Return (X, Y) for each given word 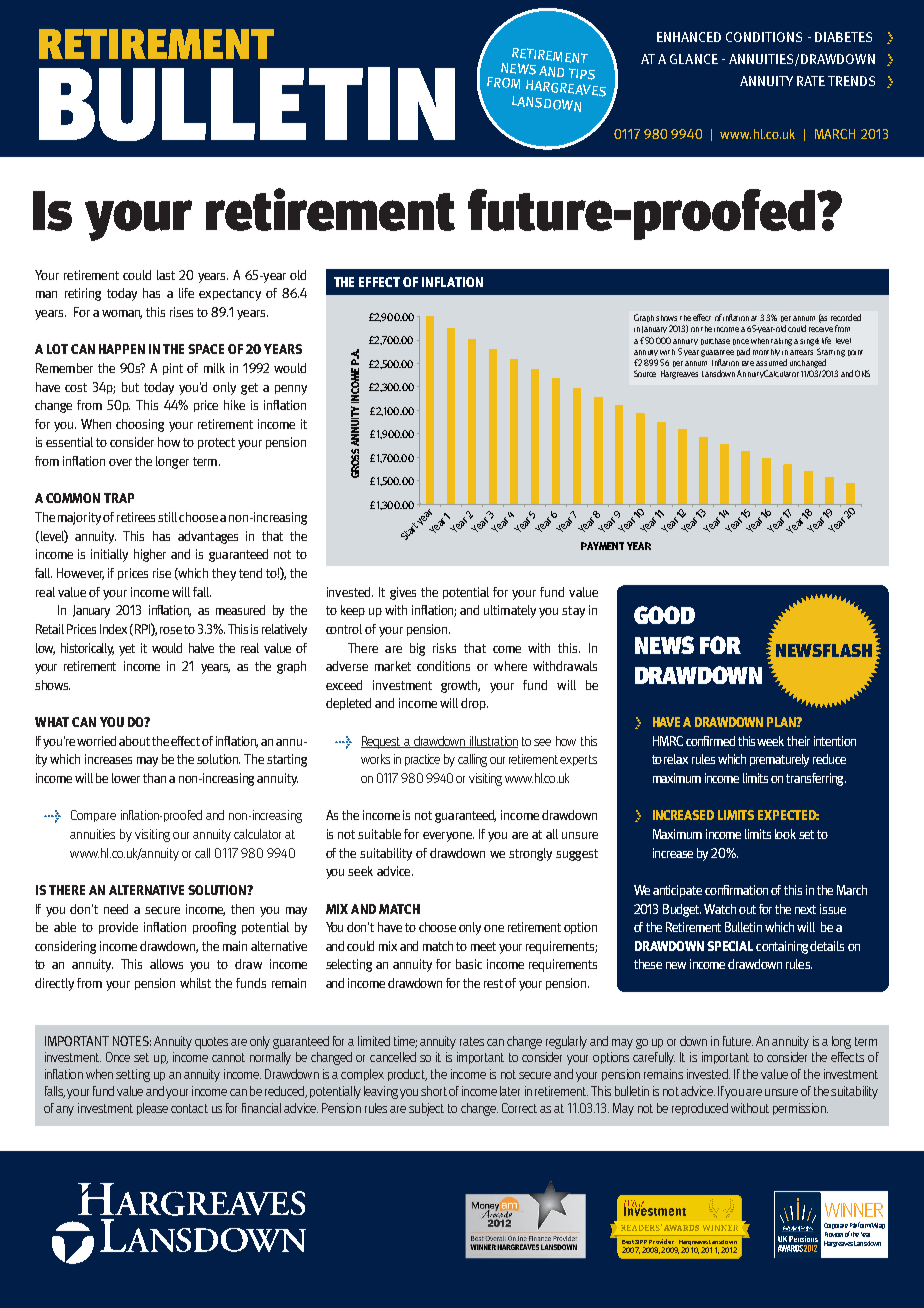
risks (444, 648)
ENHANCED (689, 37)
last (166, 275)
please (152, 1109)
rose (171, 630)
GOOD (664, 615)
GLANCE (694, 59)
